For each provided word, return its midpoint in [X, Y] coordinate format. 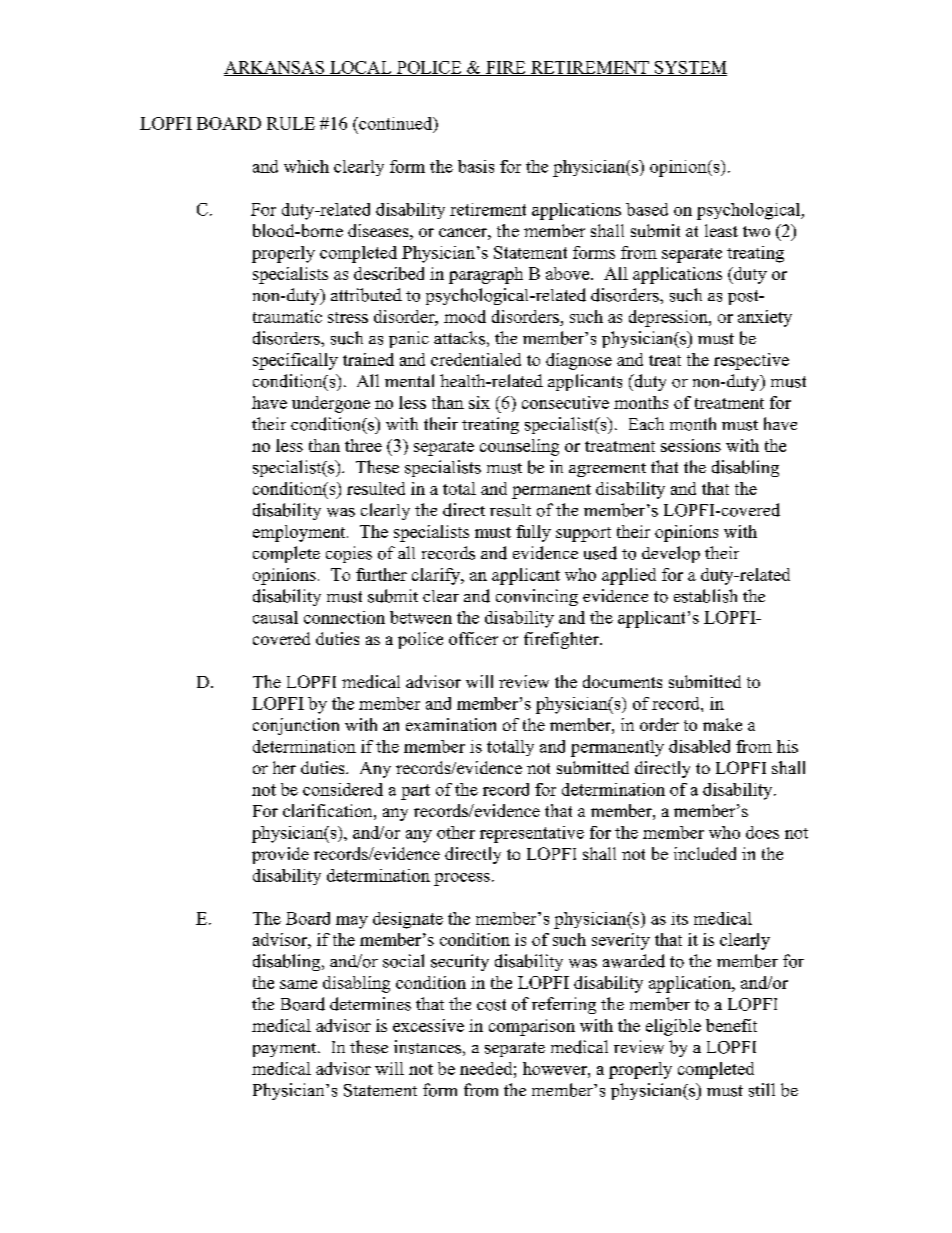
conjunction [296, 726]
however [556, 1068]
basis [476, 166]
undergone [331, 404]
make [722, 724]
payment [286, 1050]
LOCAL [361, 68]
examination [451, 724]
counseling [519, 447]
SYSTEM [689, 68]
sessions [691, 445]
